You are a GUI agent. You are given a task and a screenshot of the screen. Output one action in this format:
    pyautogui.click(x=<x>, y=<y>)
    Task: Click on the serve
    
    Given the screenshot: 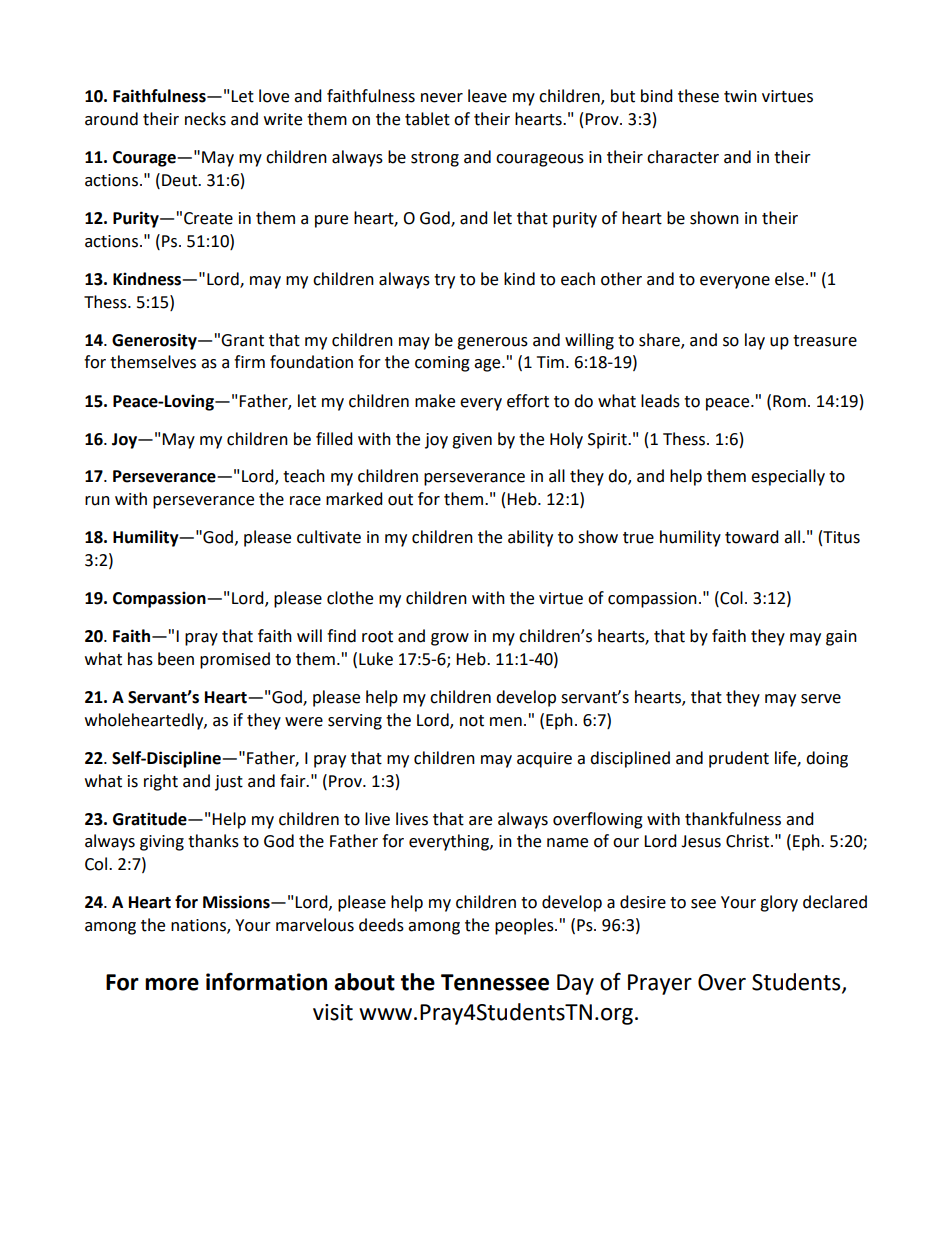 What is the action you would take?
    pyautogui.click(x=821, y=699)
